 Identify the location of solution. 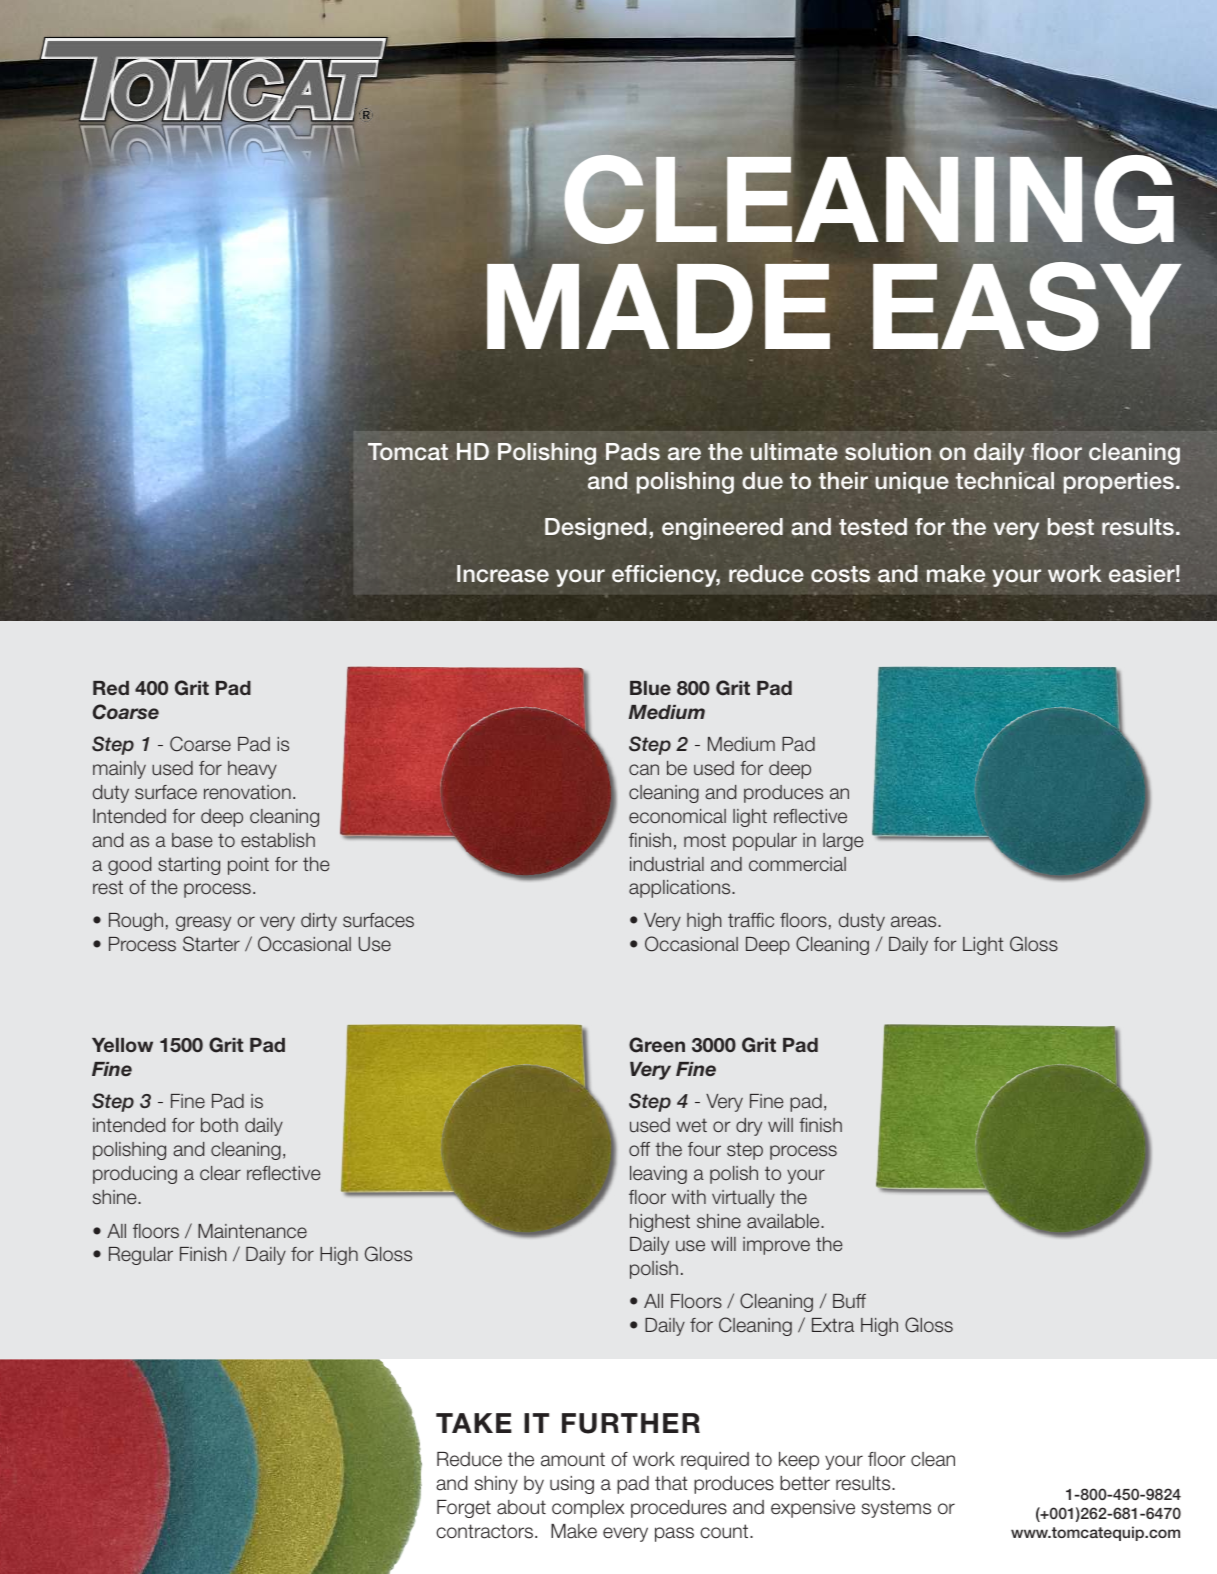
(888, 452).
